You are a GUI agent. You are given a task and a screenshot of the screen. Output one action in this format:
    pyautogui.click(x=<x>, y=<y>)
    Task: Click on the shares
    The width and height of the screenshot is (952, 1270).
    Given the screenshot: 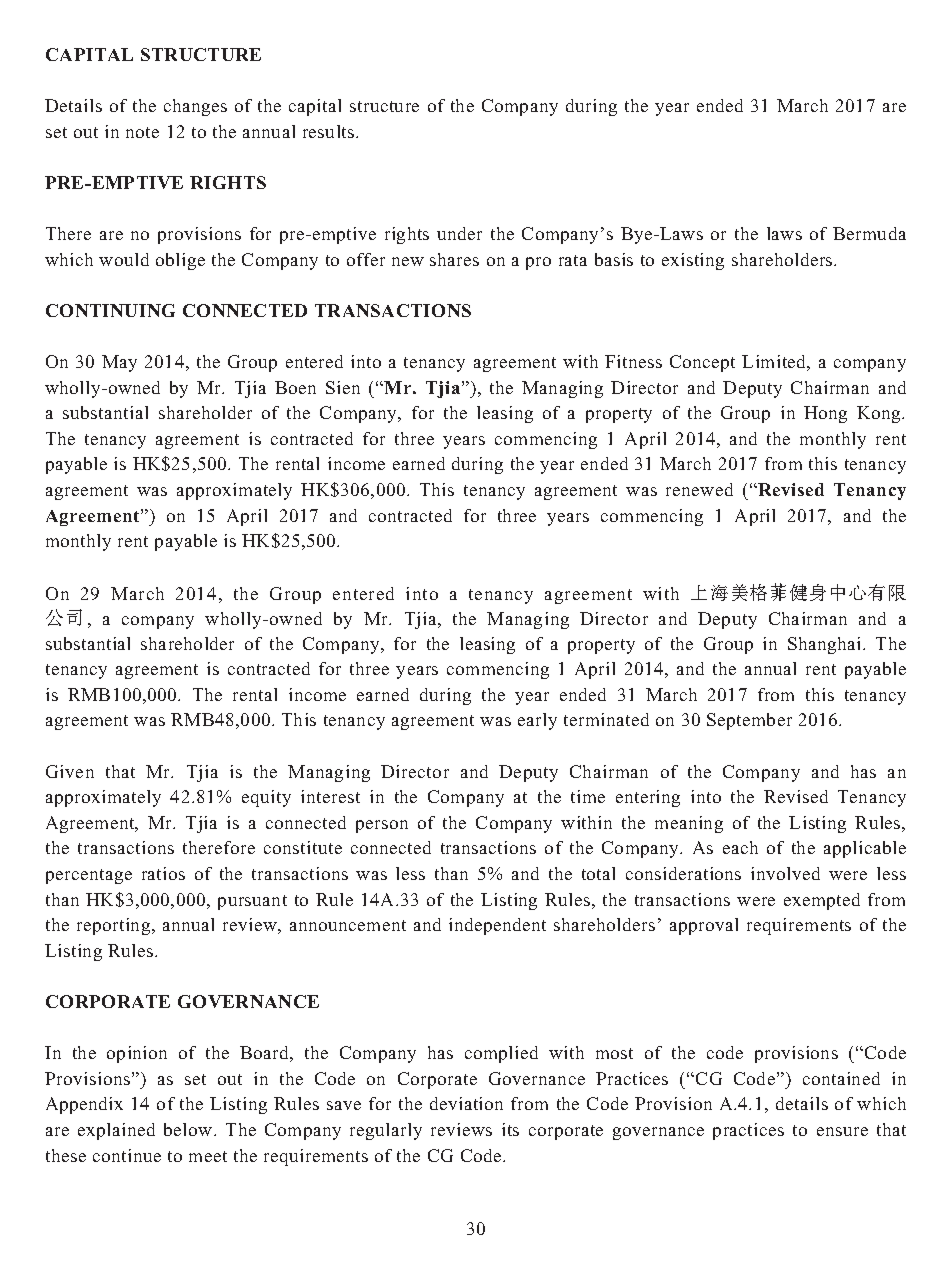 What is the action you would take?
    pyautogui.click(x=454, y=259)
